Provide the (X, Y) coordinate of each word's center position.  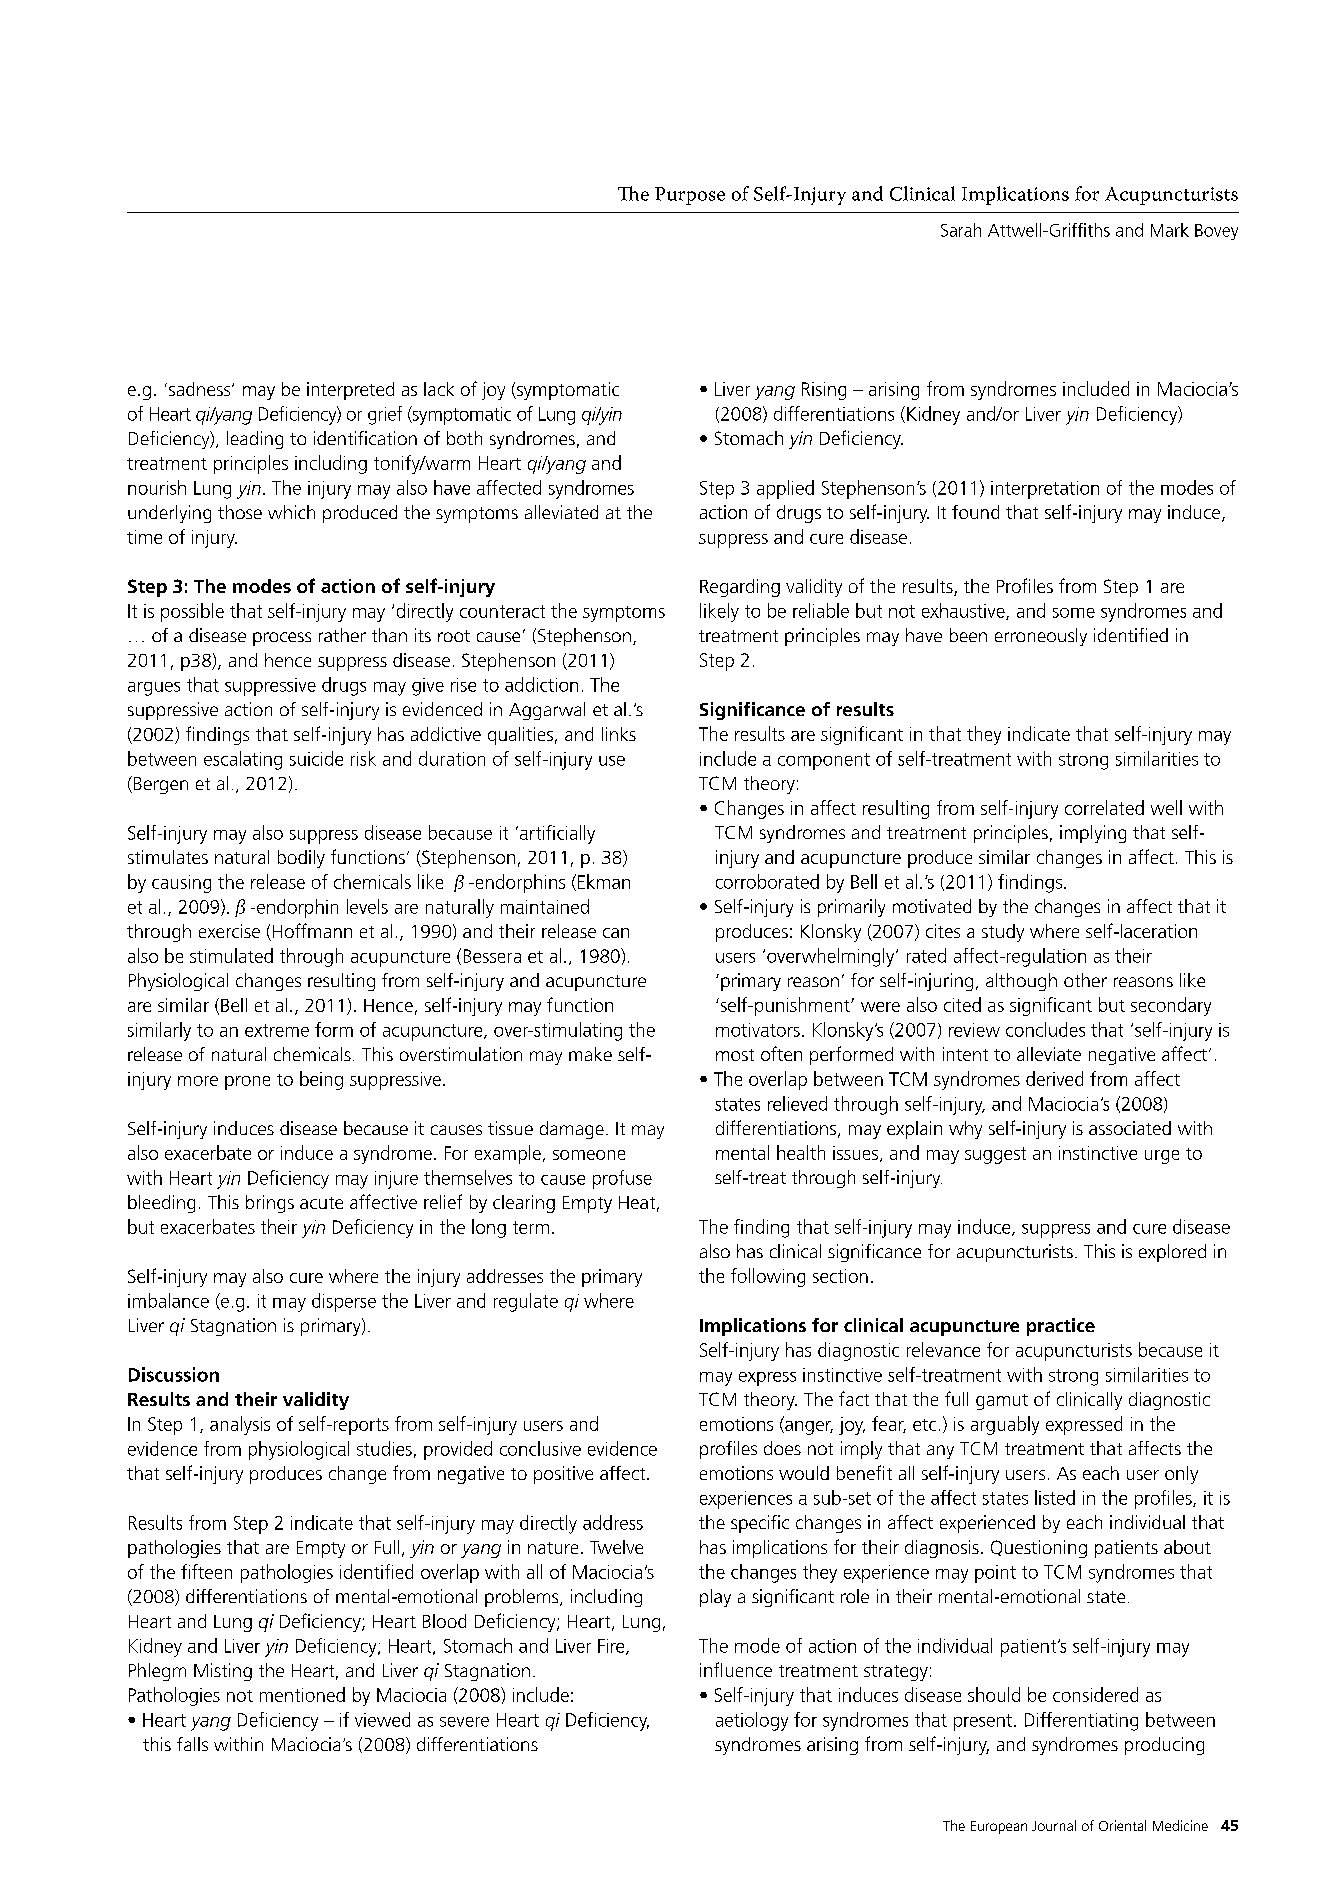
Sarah (961, 230)
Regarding (740, 588)
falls (192, 1744)
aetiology (752, 1721)
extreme (277, 1030)
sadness (201, 389)
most (735, 1055)
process (282, 639)
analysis (240, 1425)
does (782, 1448)
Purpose (690, 196)
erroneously (1041, 637)
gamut (1002, 1402)
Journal (1054, 1825)
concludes (1045, 1029)
